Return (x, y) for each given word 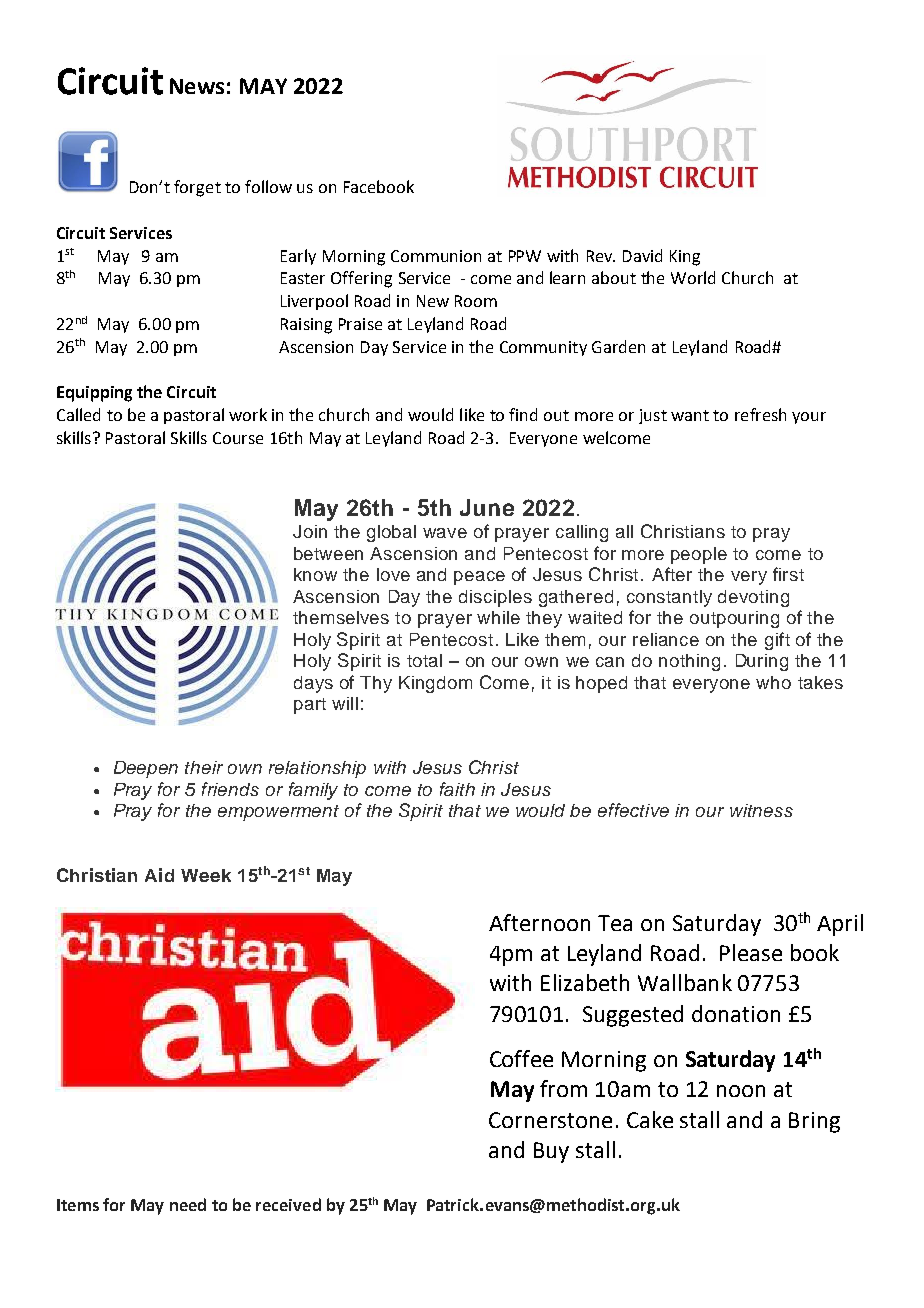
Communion (436, 256)
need (188, 1204)
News (197, 86)
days (313, 684)
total (424, 660)
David (642, 255)
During (762, 662)
